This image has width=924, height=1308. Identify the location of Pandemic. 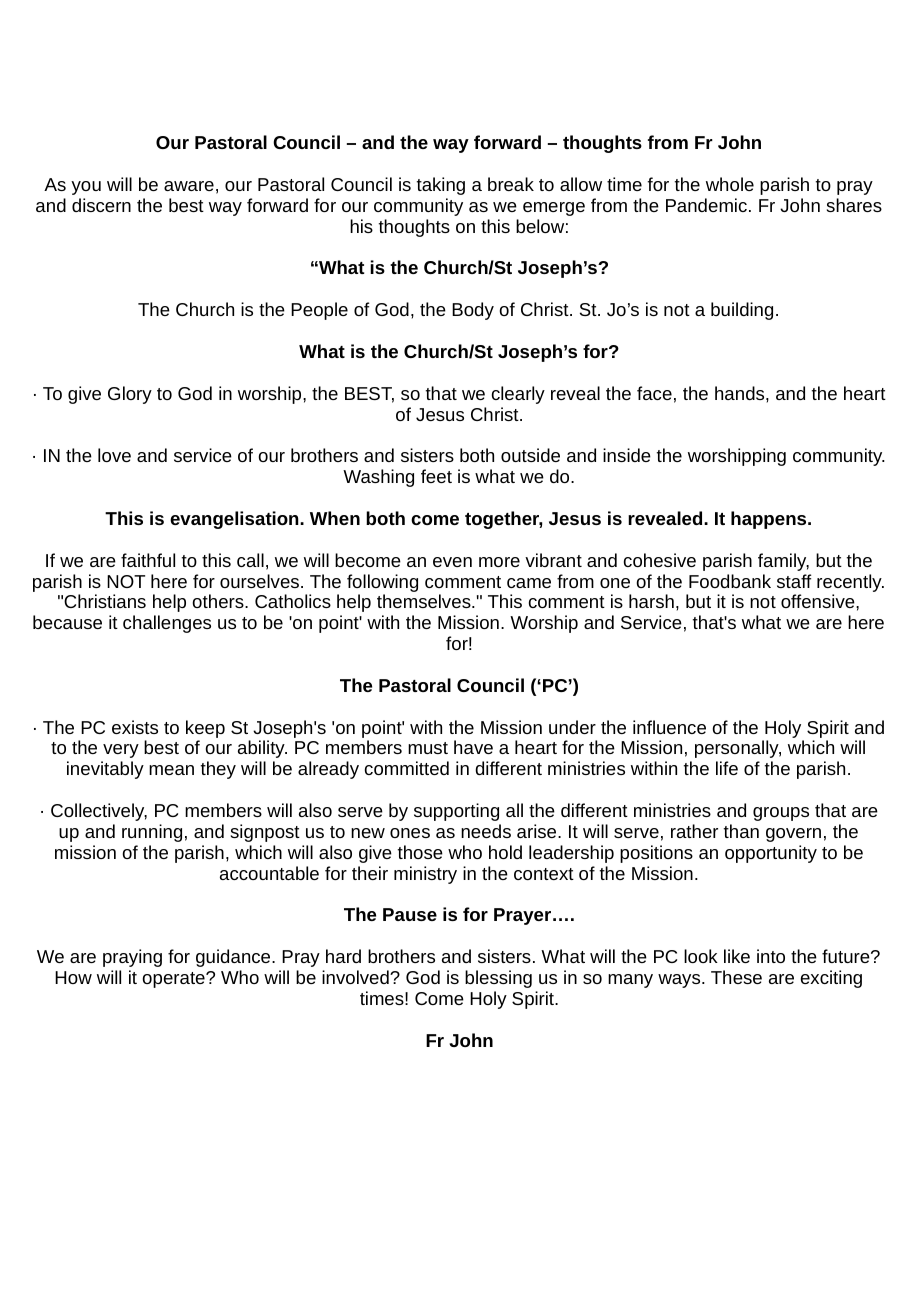
(706, 205).
